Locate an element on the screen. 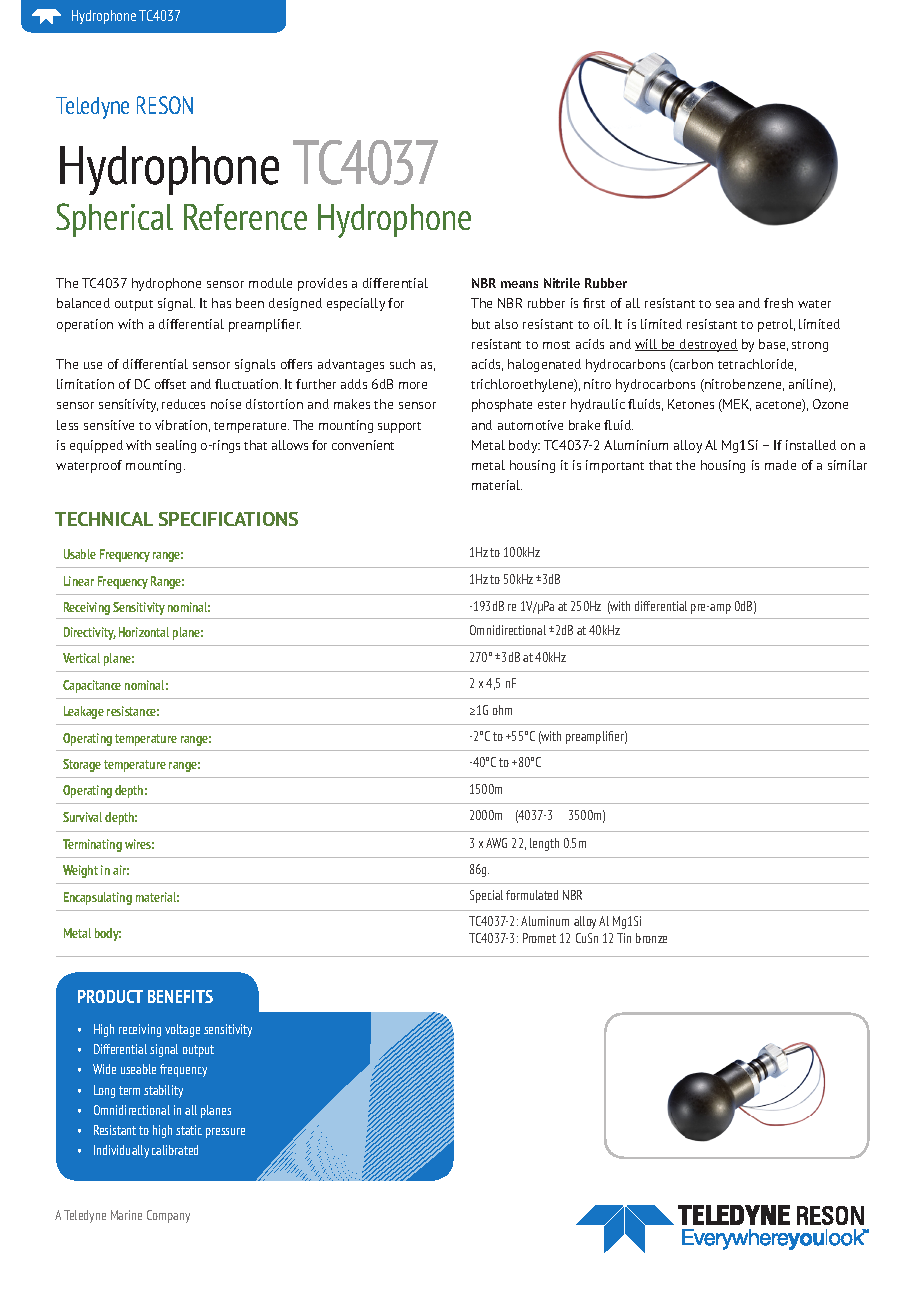  Spherical is located at coordinates (114, 220).
